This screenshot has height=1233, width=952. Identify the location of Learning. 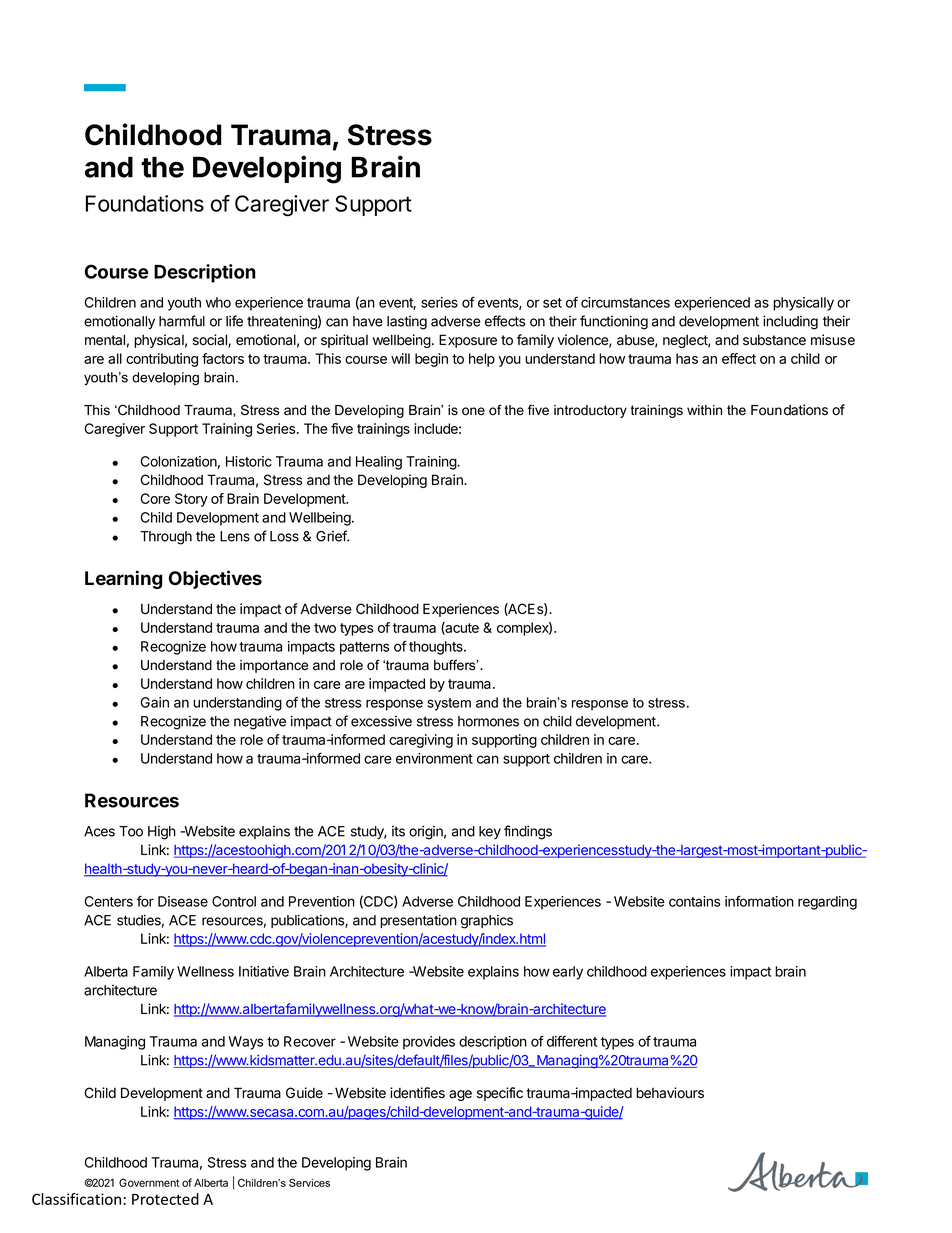
(123, 579).
